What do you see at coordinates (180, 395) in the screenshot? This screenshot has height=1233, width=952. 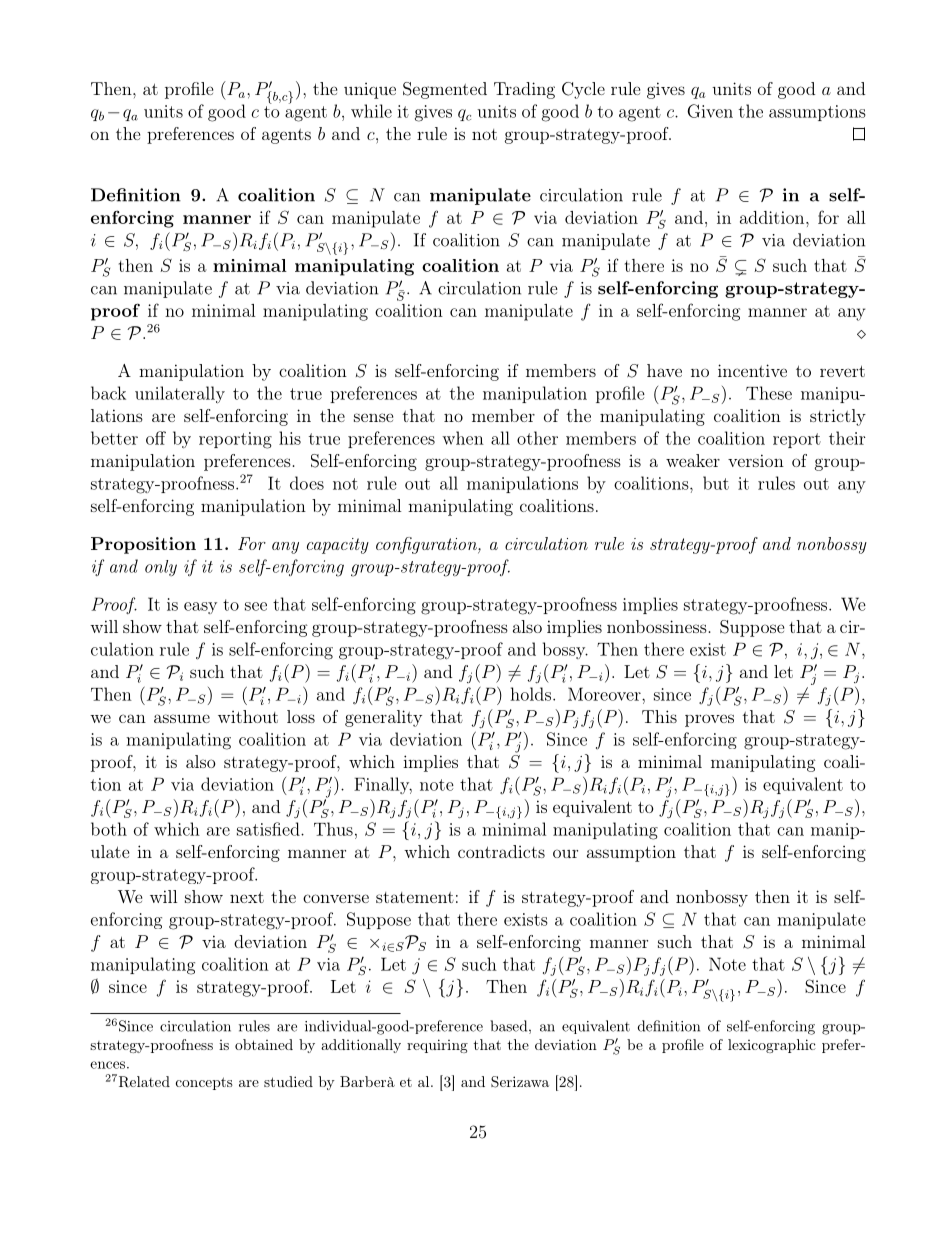 I see `unilaterally` at bounding box center [180, 395].
